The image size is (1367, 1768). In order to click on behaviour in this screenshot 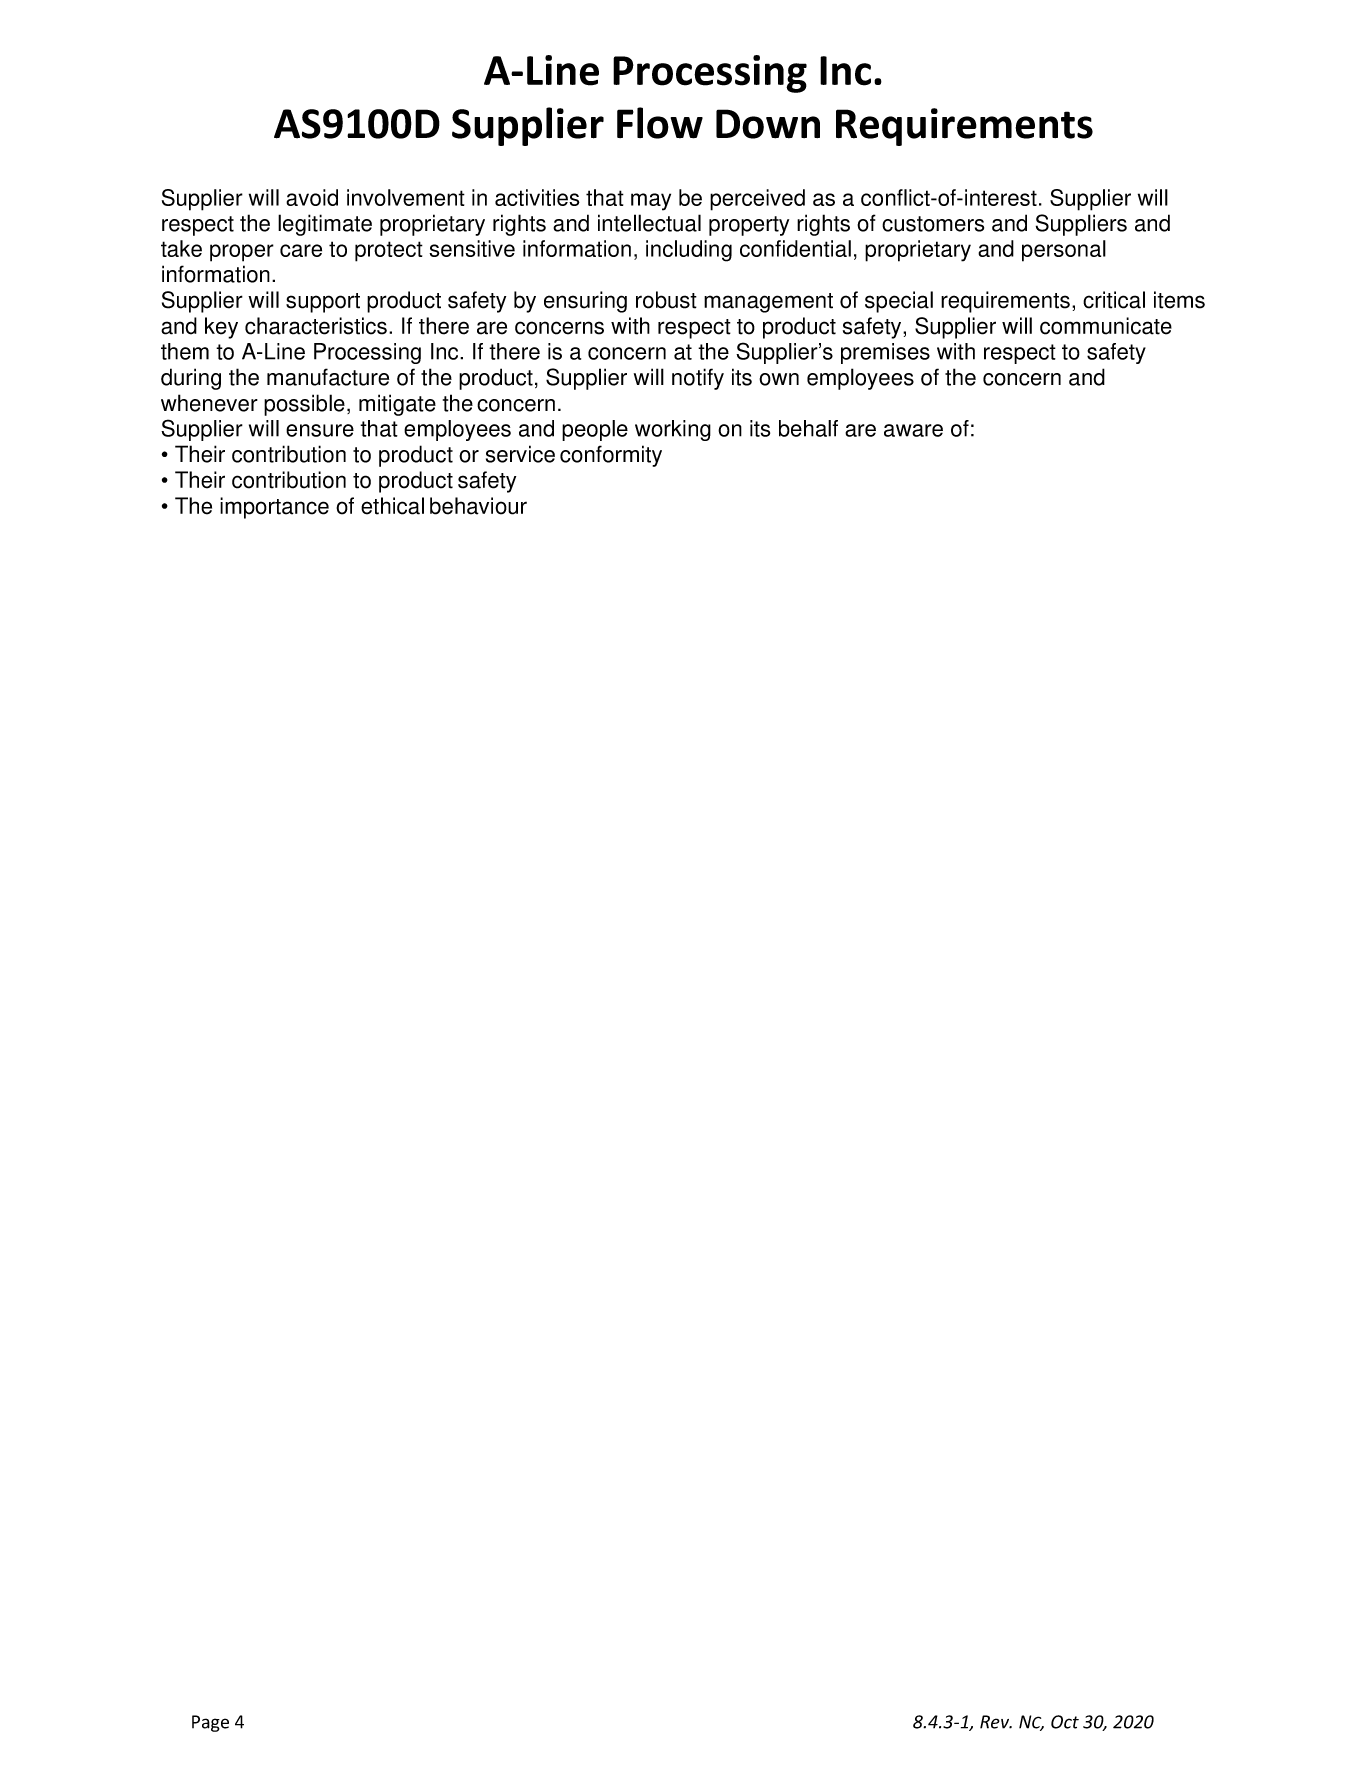, I will do `click(478, 506)`.
